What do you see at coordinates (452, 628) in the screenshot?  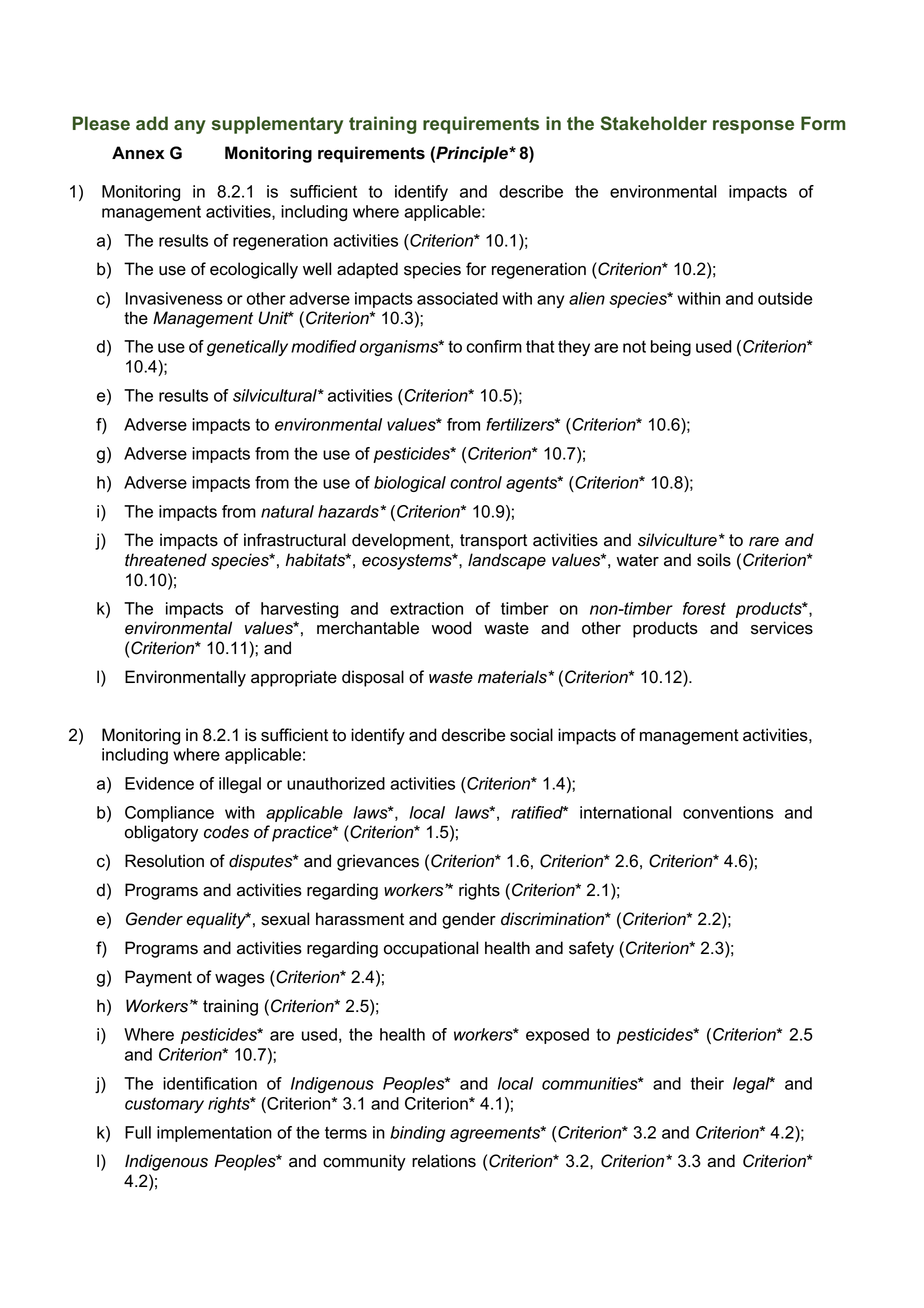 I see `wood` at bounding box center [452, 628].
